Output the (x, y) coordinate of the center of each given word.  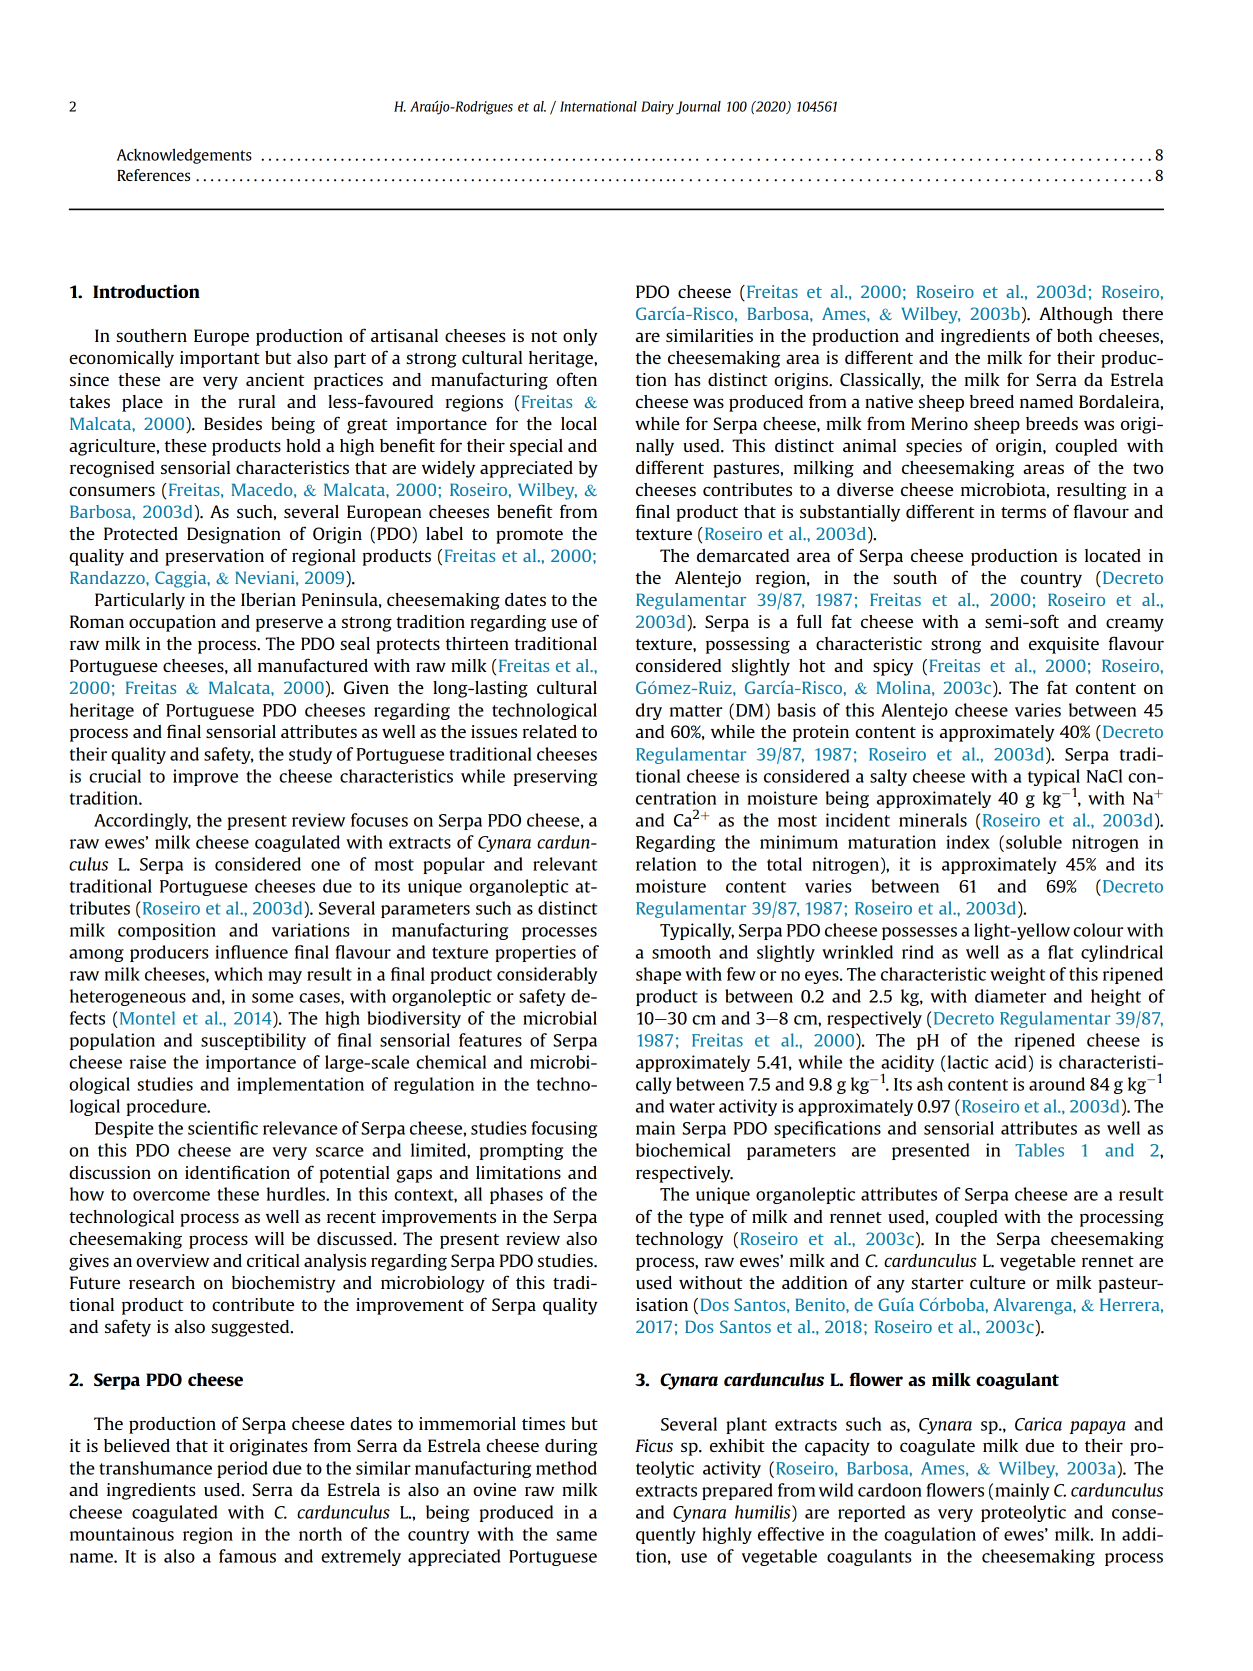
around (1057, 1084)
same (576, 1536)
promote (529, 536)
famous (247, 1556)
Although (1076, 315)
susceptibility (253, 1041)
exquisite (1064, 645)
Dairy (657, 108)
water (692, 1107)
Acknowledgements (184, 156)
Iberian (268, 599)
